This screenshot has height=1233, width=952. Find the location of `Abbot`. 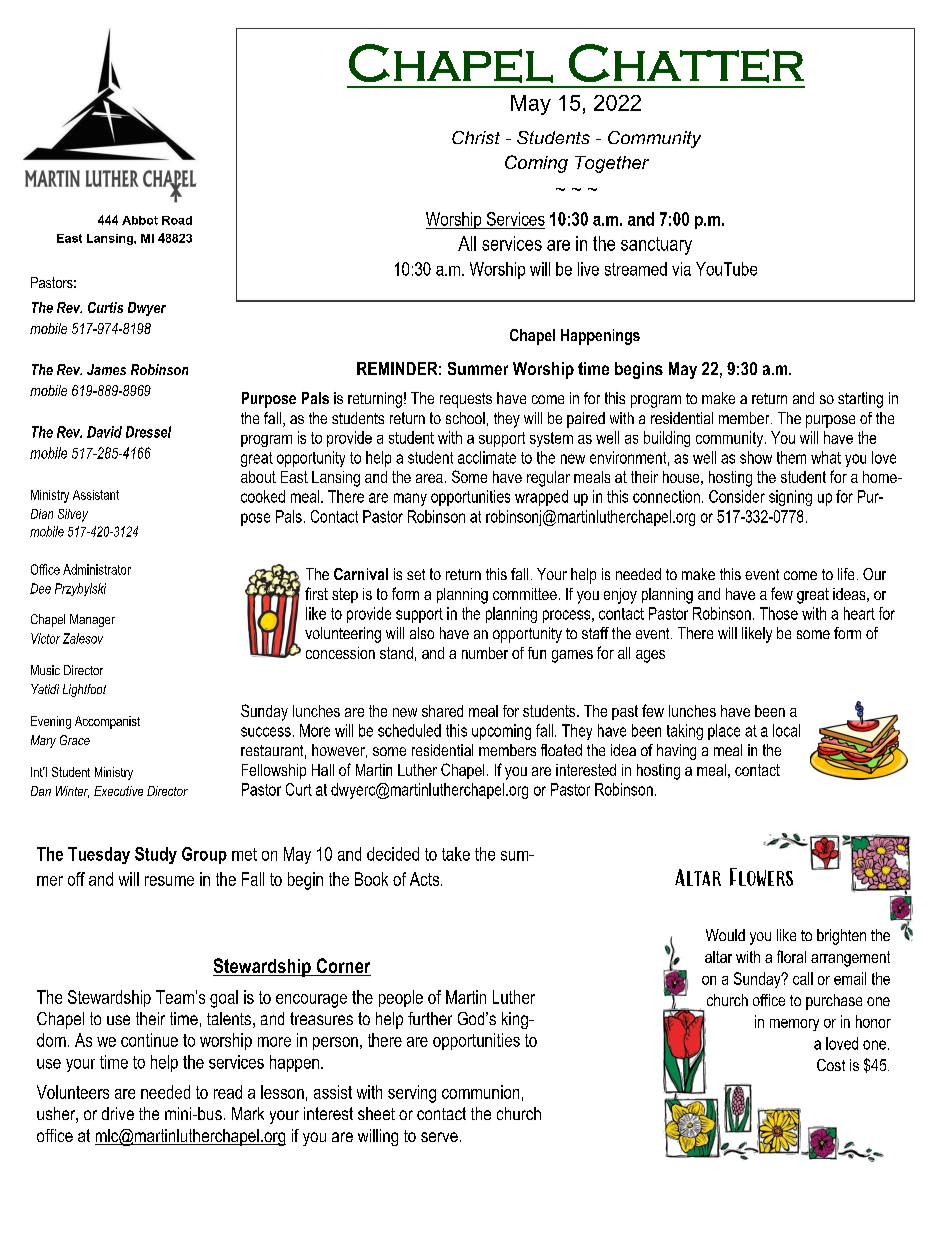

Abbot is located at coordinates (140, 220).
